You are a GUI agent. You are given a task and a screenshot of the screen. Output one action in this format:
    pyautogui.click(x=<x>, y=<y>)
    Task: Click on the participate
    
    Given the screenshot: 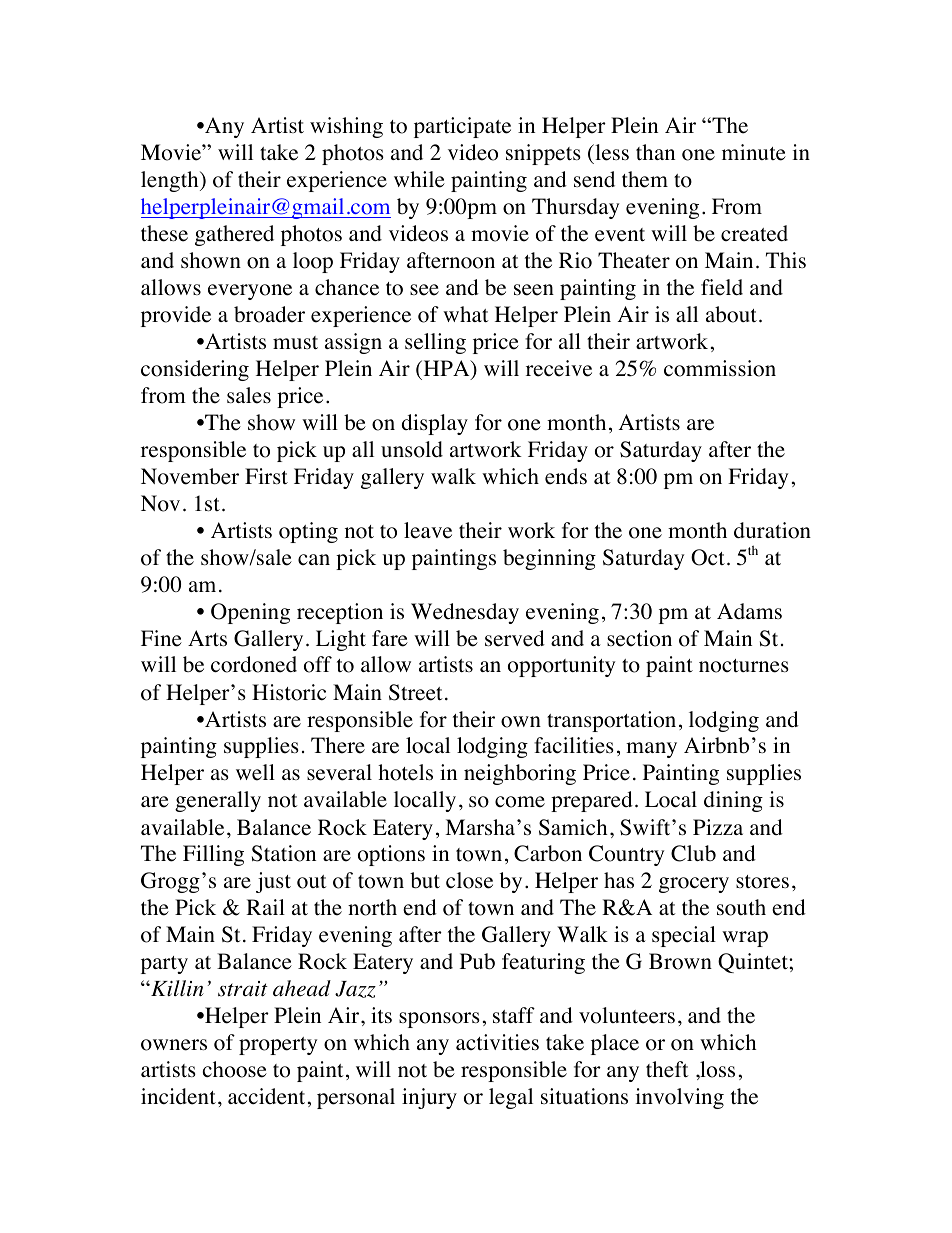 What is the action you would take?
    pyautogui.click(x=462, y=127)
